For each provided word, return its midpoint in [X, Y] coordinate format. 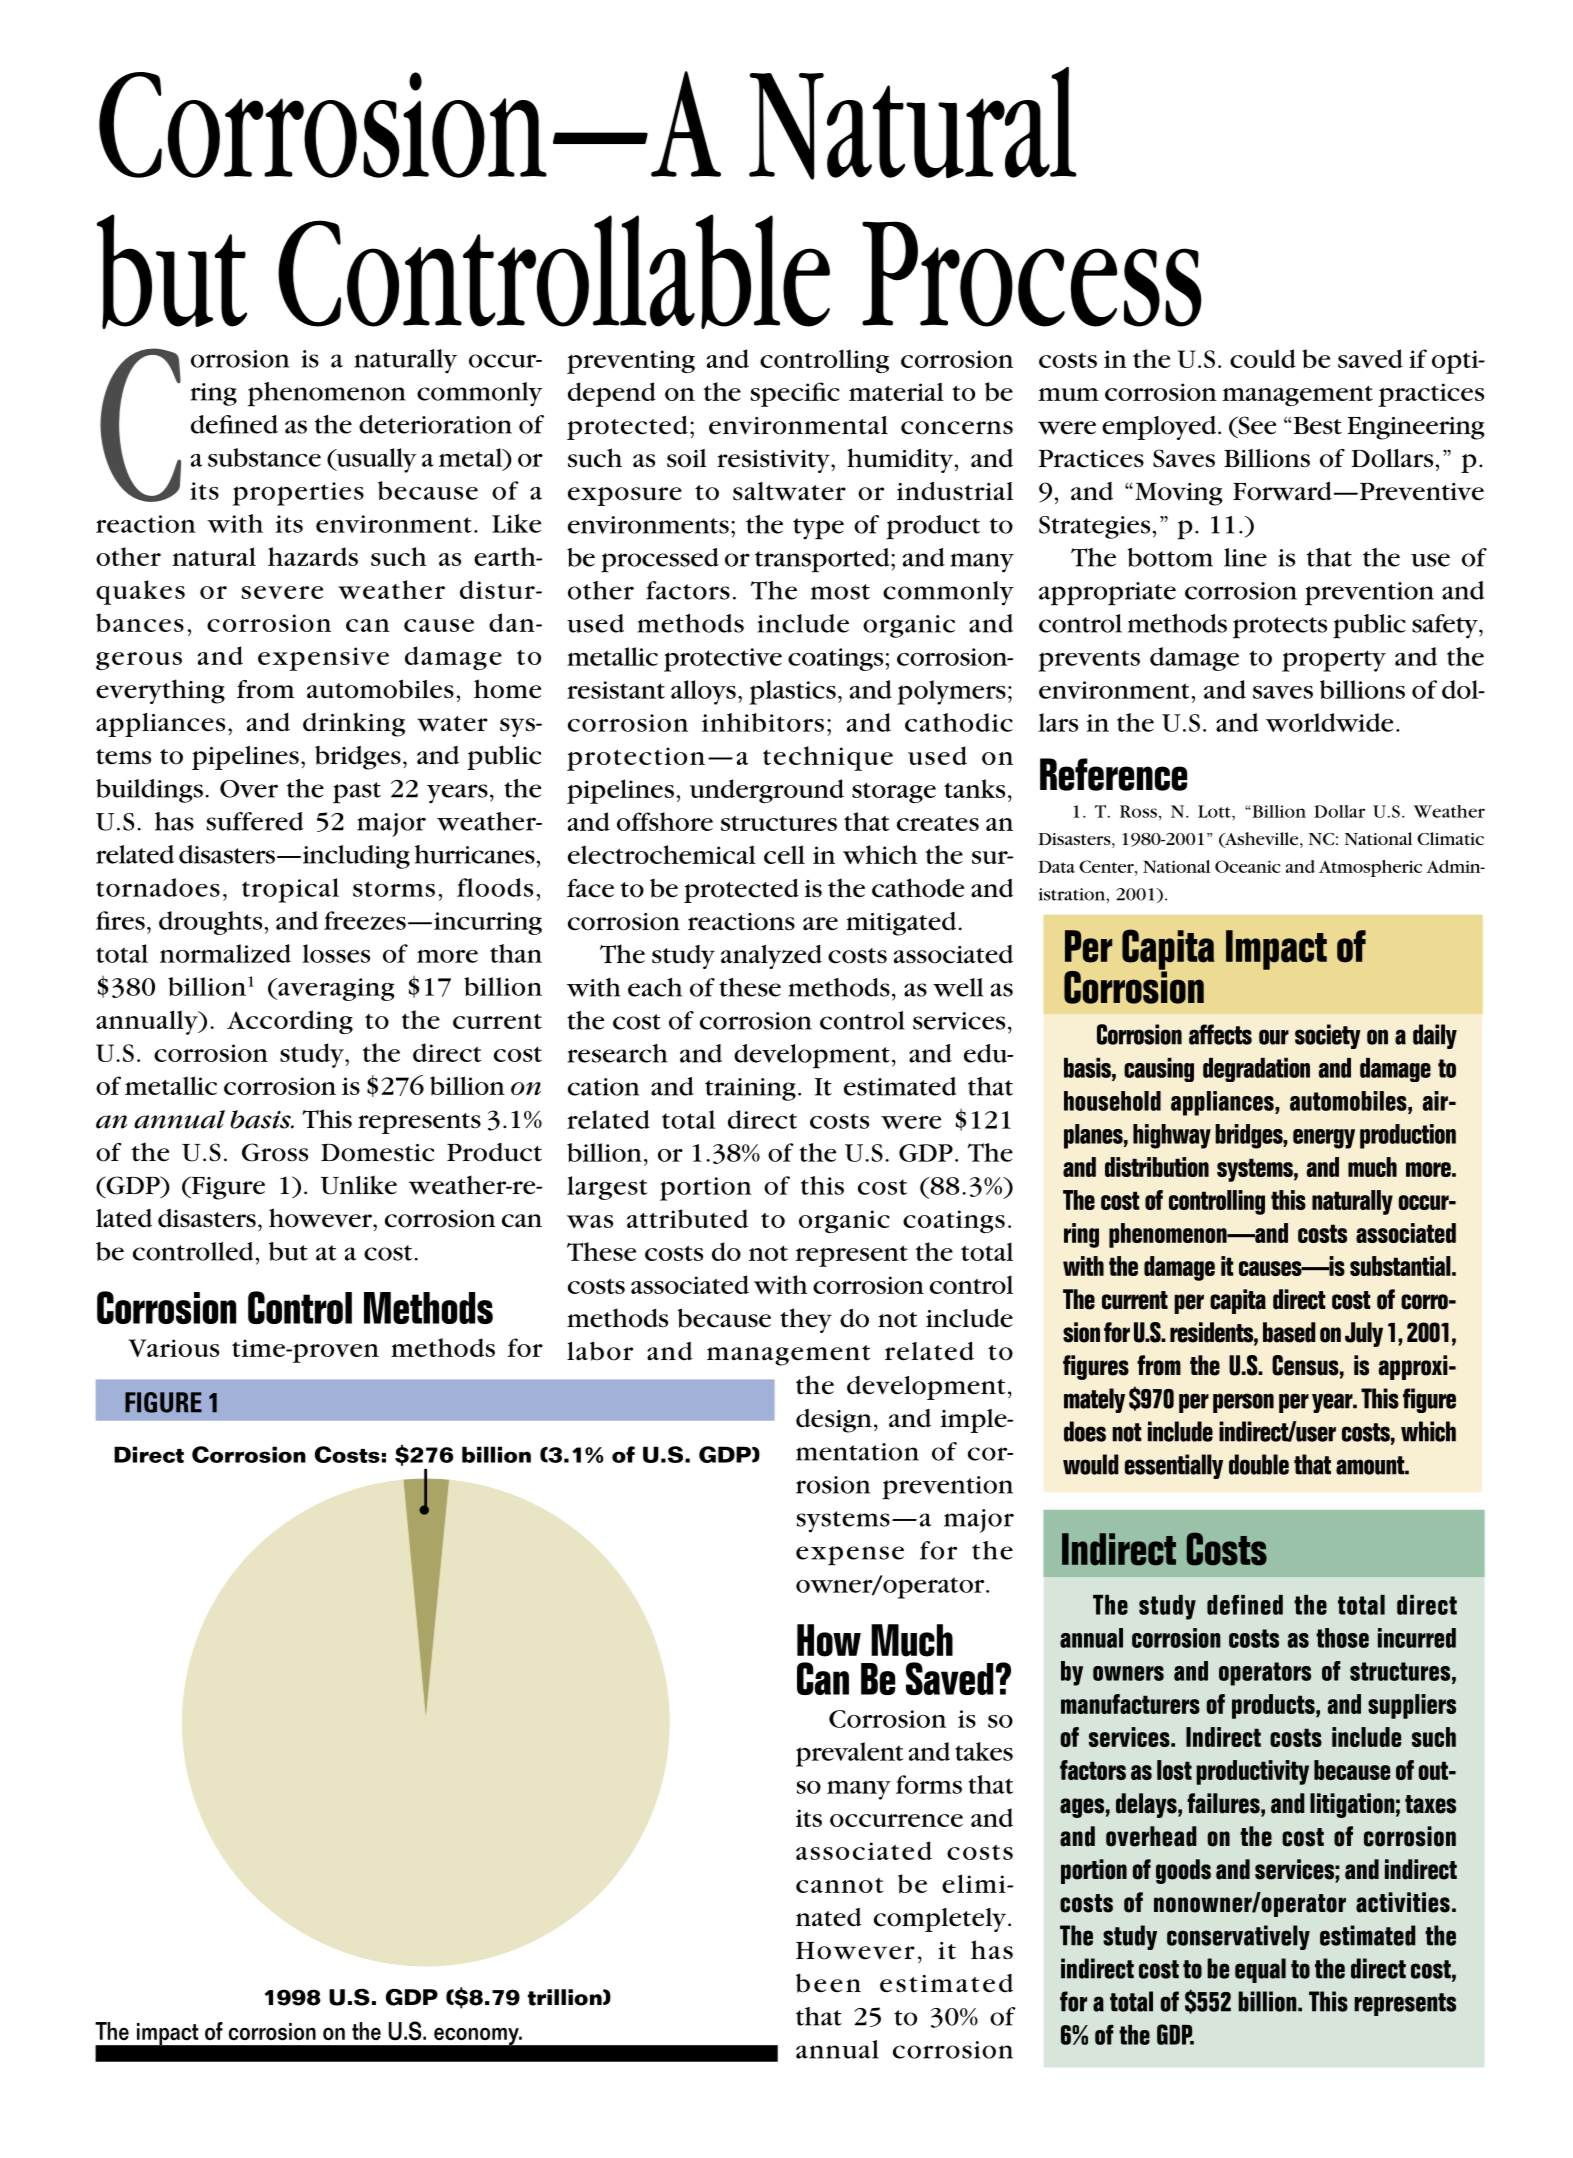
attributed [687, 1219]
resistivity [774, 461]
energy [1324, 1139]
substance [264, 457]
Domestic [377, 1153]
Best [1316, 426]
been [828, 1983]
